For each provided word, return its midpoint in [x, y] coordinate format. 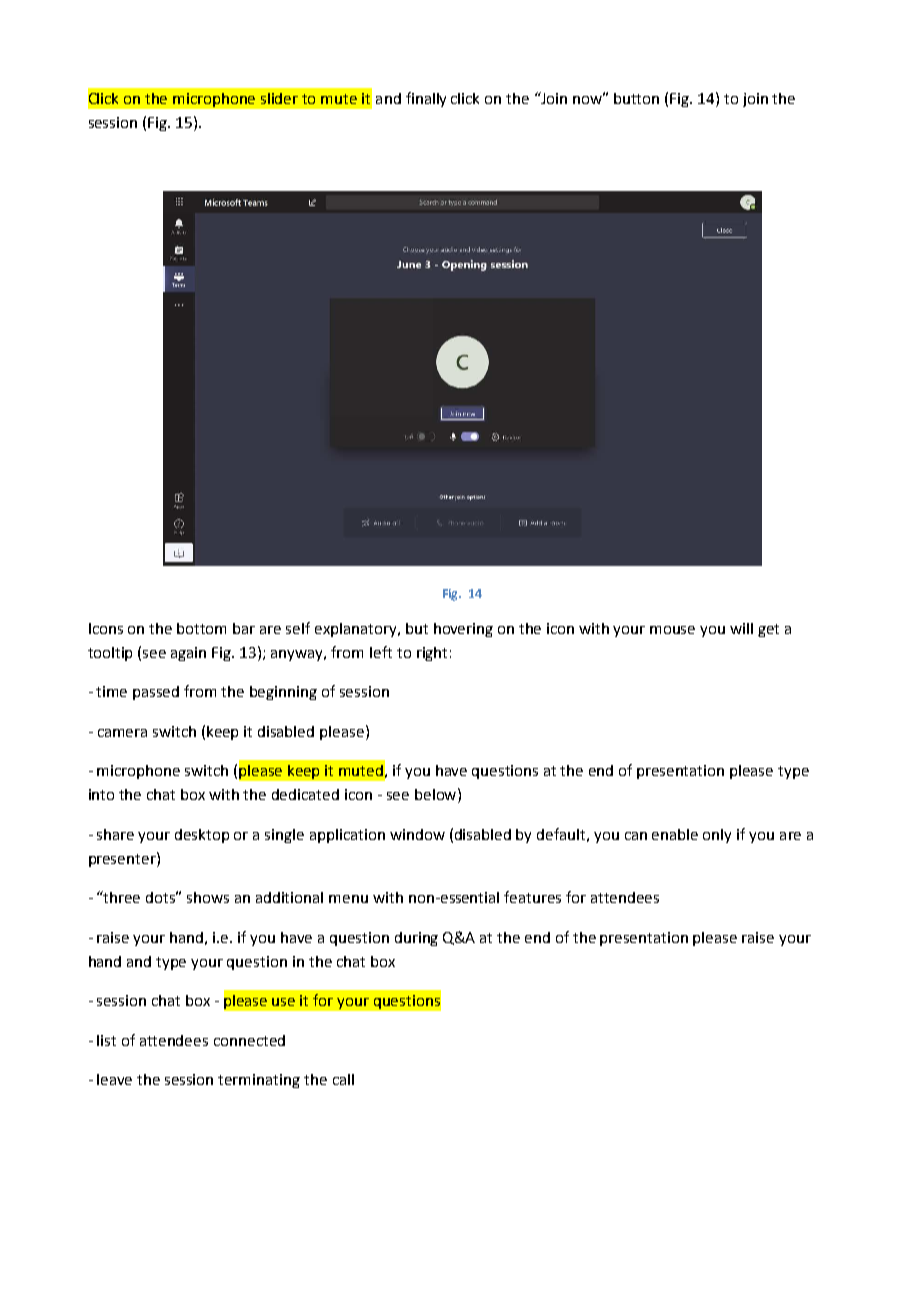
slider [279, 98]
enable [675, 834]
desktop [202, 836]
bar [244, 628]
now [589, 98]
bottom [201, 628]
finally [426, 99]
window [417, 834]
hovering [463, 630]
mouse [672, 630]
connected [249, 1040]
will [741, 628]
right [432, 654]
